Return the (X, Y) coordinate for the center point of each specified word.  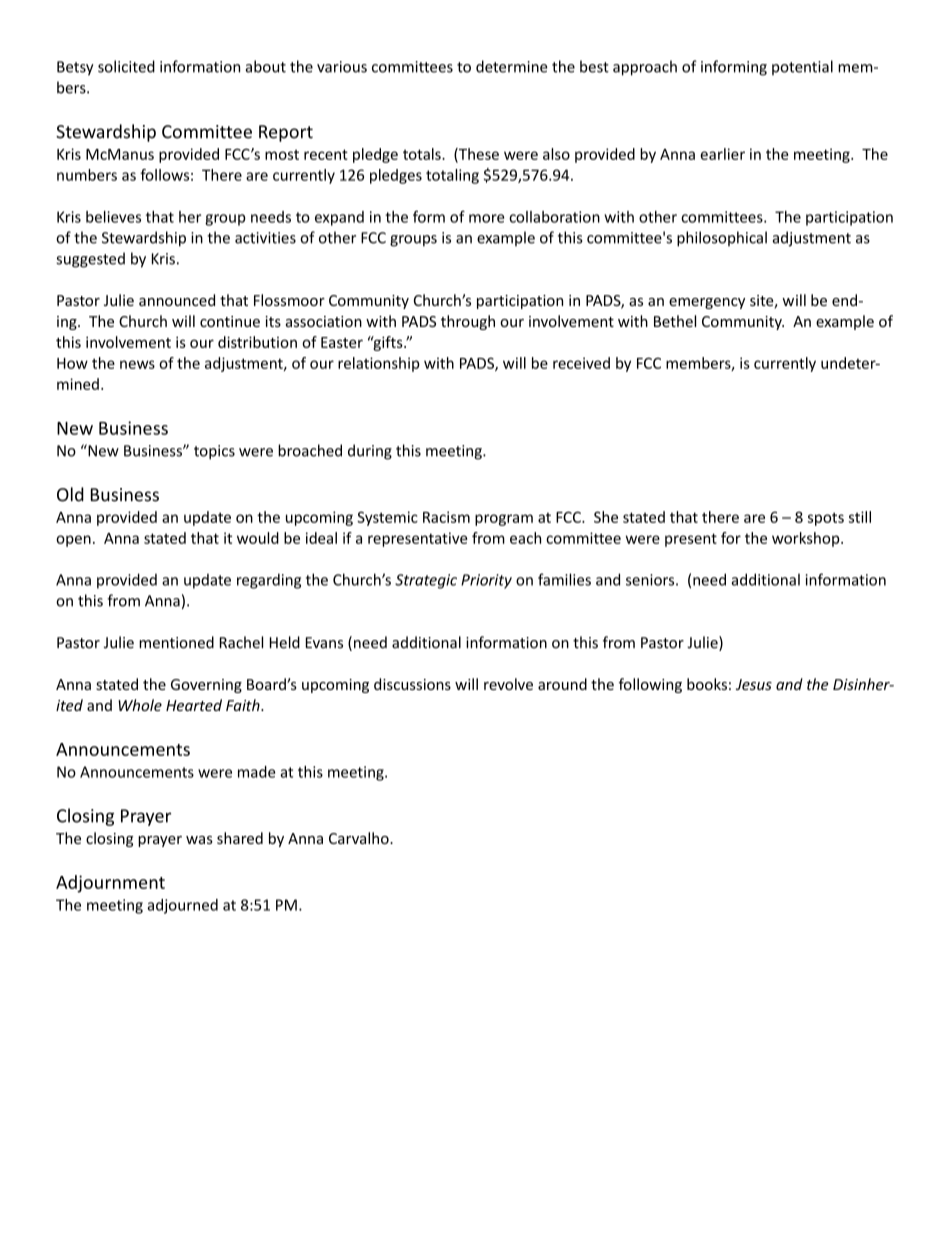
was (199, 840)
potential (802, 67)
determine (512, 66)
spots (826, 519)
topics (214, 452)
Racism (446, 517)
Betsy (75, 68)
